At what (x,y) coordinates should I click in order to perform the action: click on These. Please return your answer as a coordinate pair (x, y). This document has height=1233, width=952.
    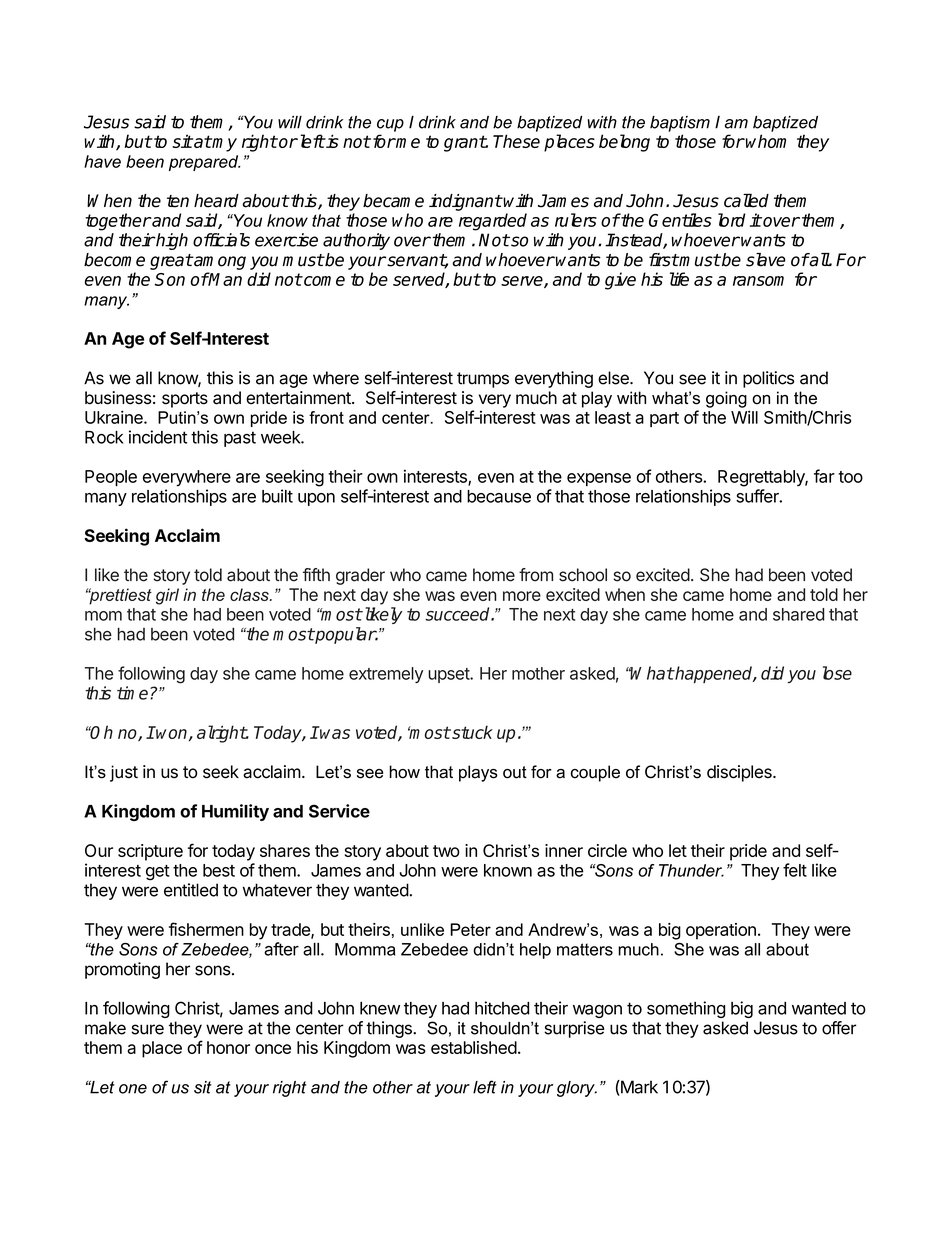
    Looking at the image, I should click on (516, 141).
